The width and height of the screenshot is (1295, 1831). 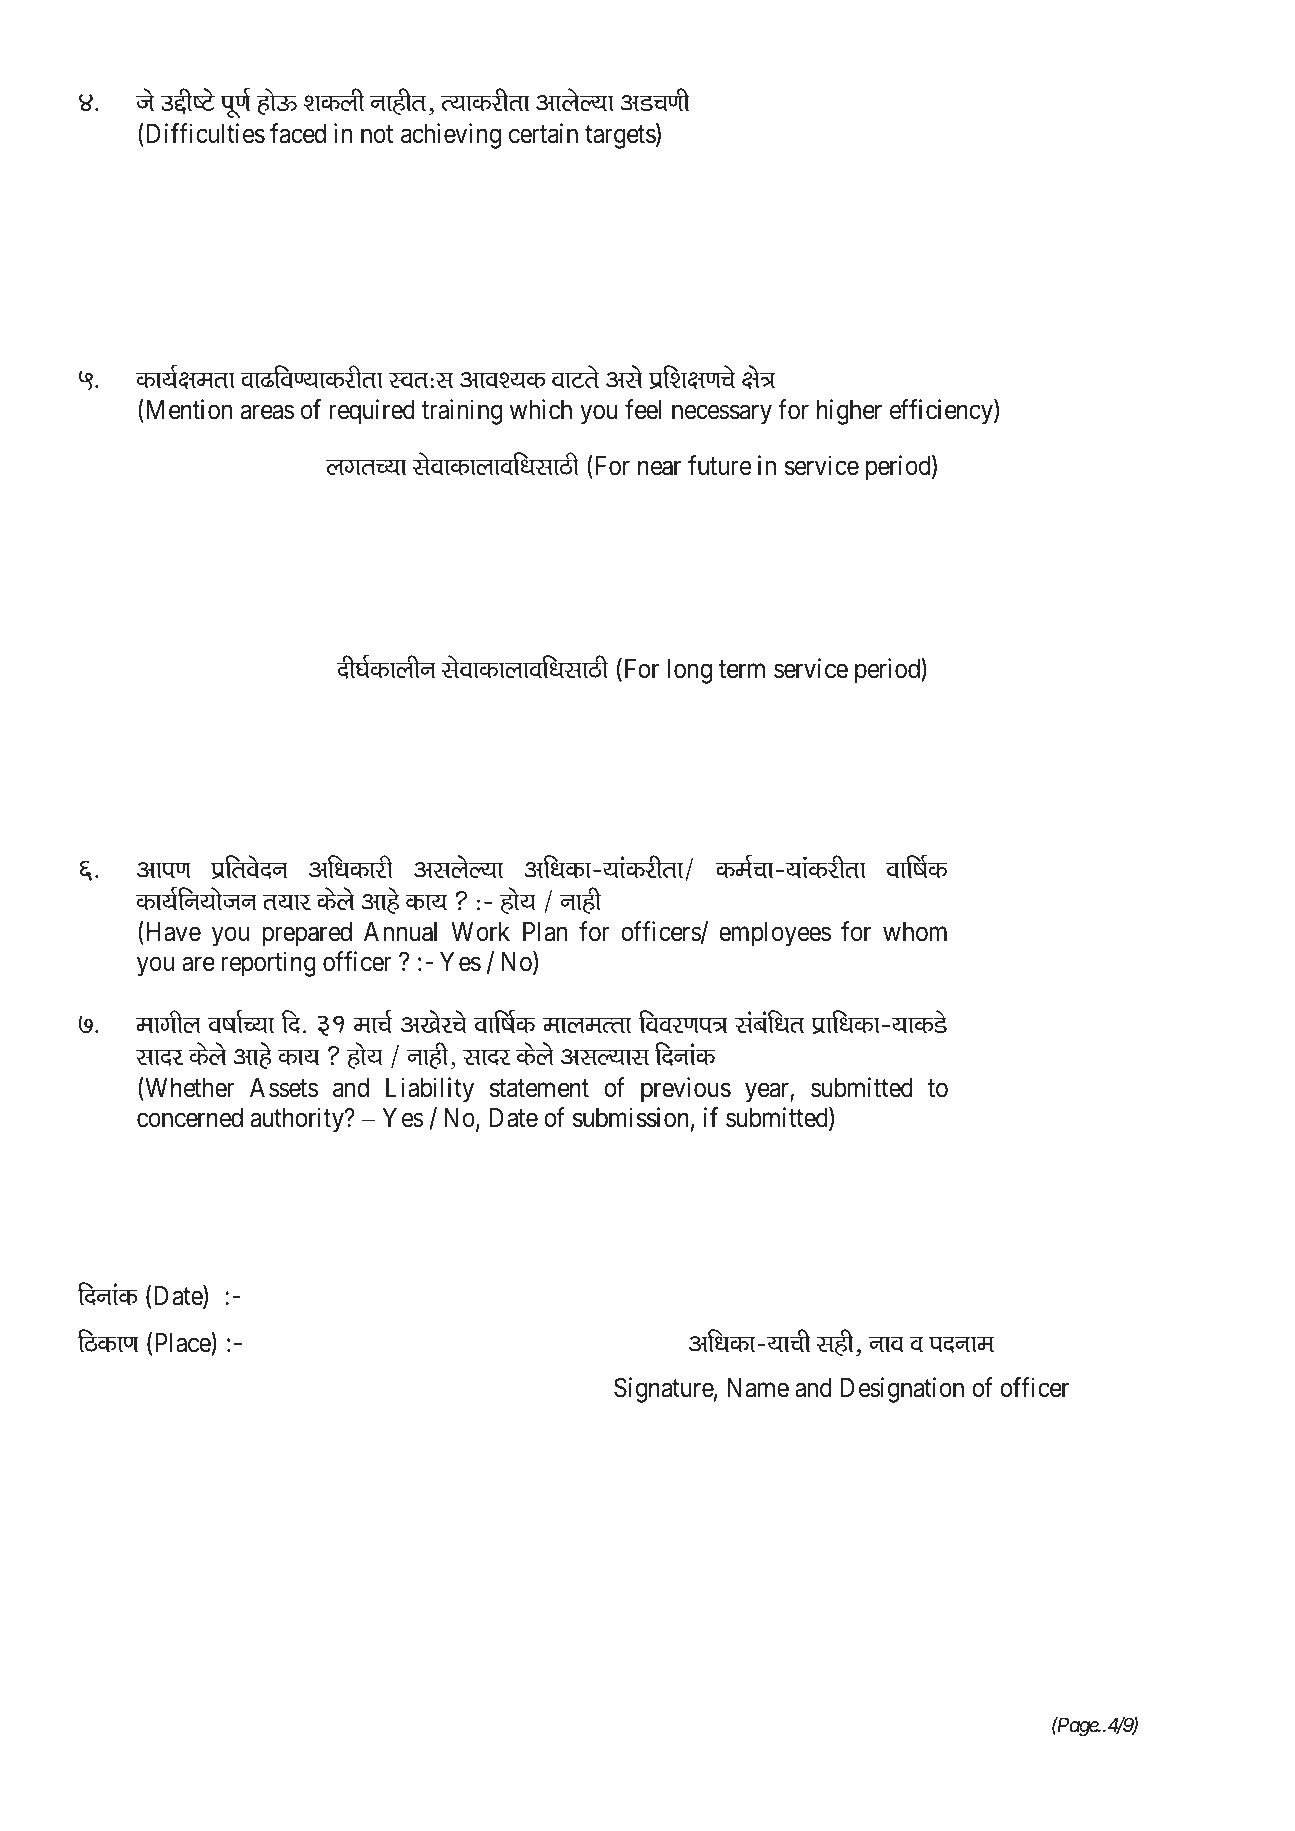 I want to click on faced, so click(x=298, y=133).
